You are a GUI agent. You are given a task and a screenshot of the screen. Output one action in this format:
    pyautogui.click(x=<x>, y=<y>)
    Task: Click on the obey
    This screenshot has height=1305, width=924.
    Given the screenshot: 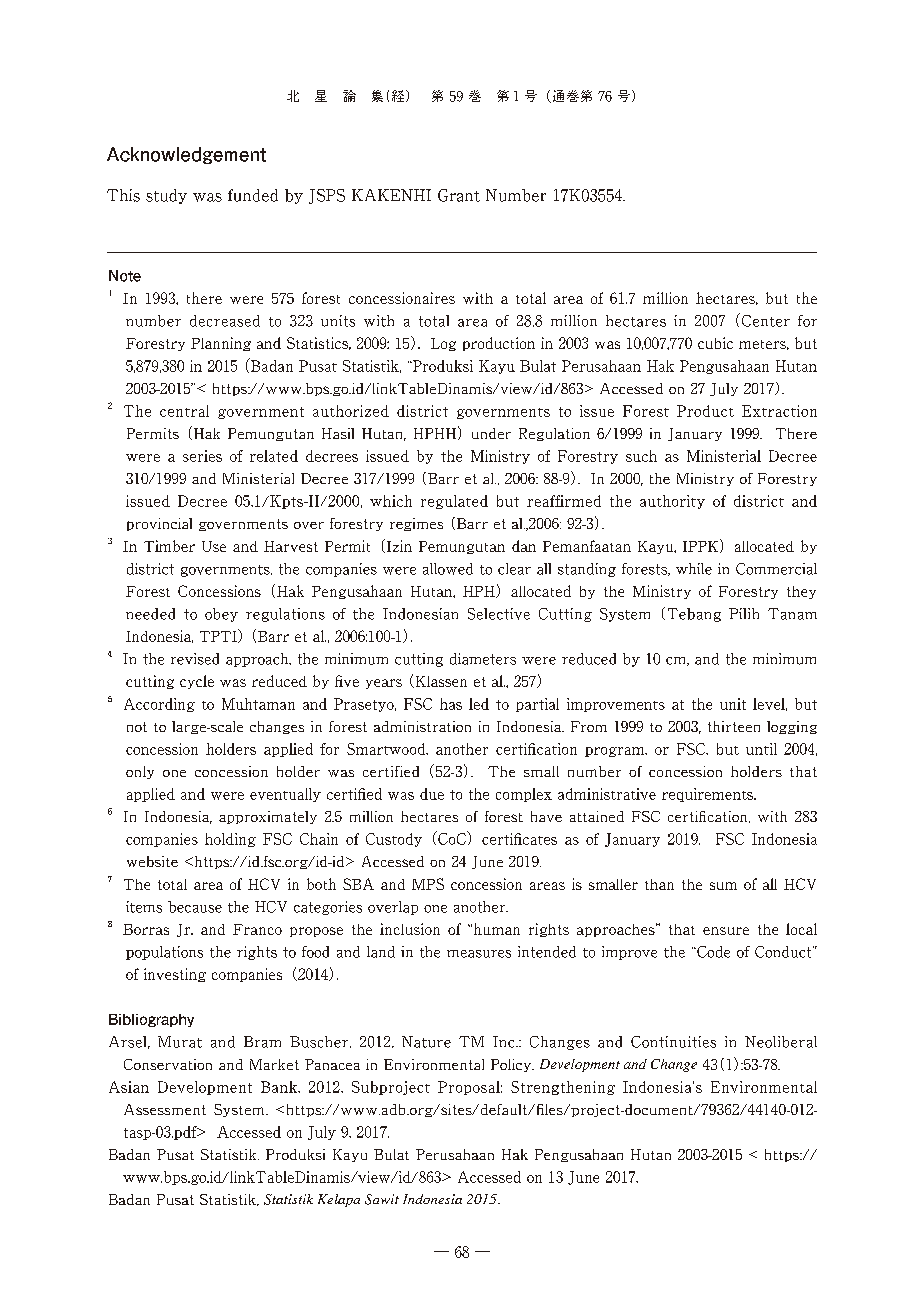 What is the action you would take?
    pyautogui.click(x=221, y=615)
